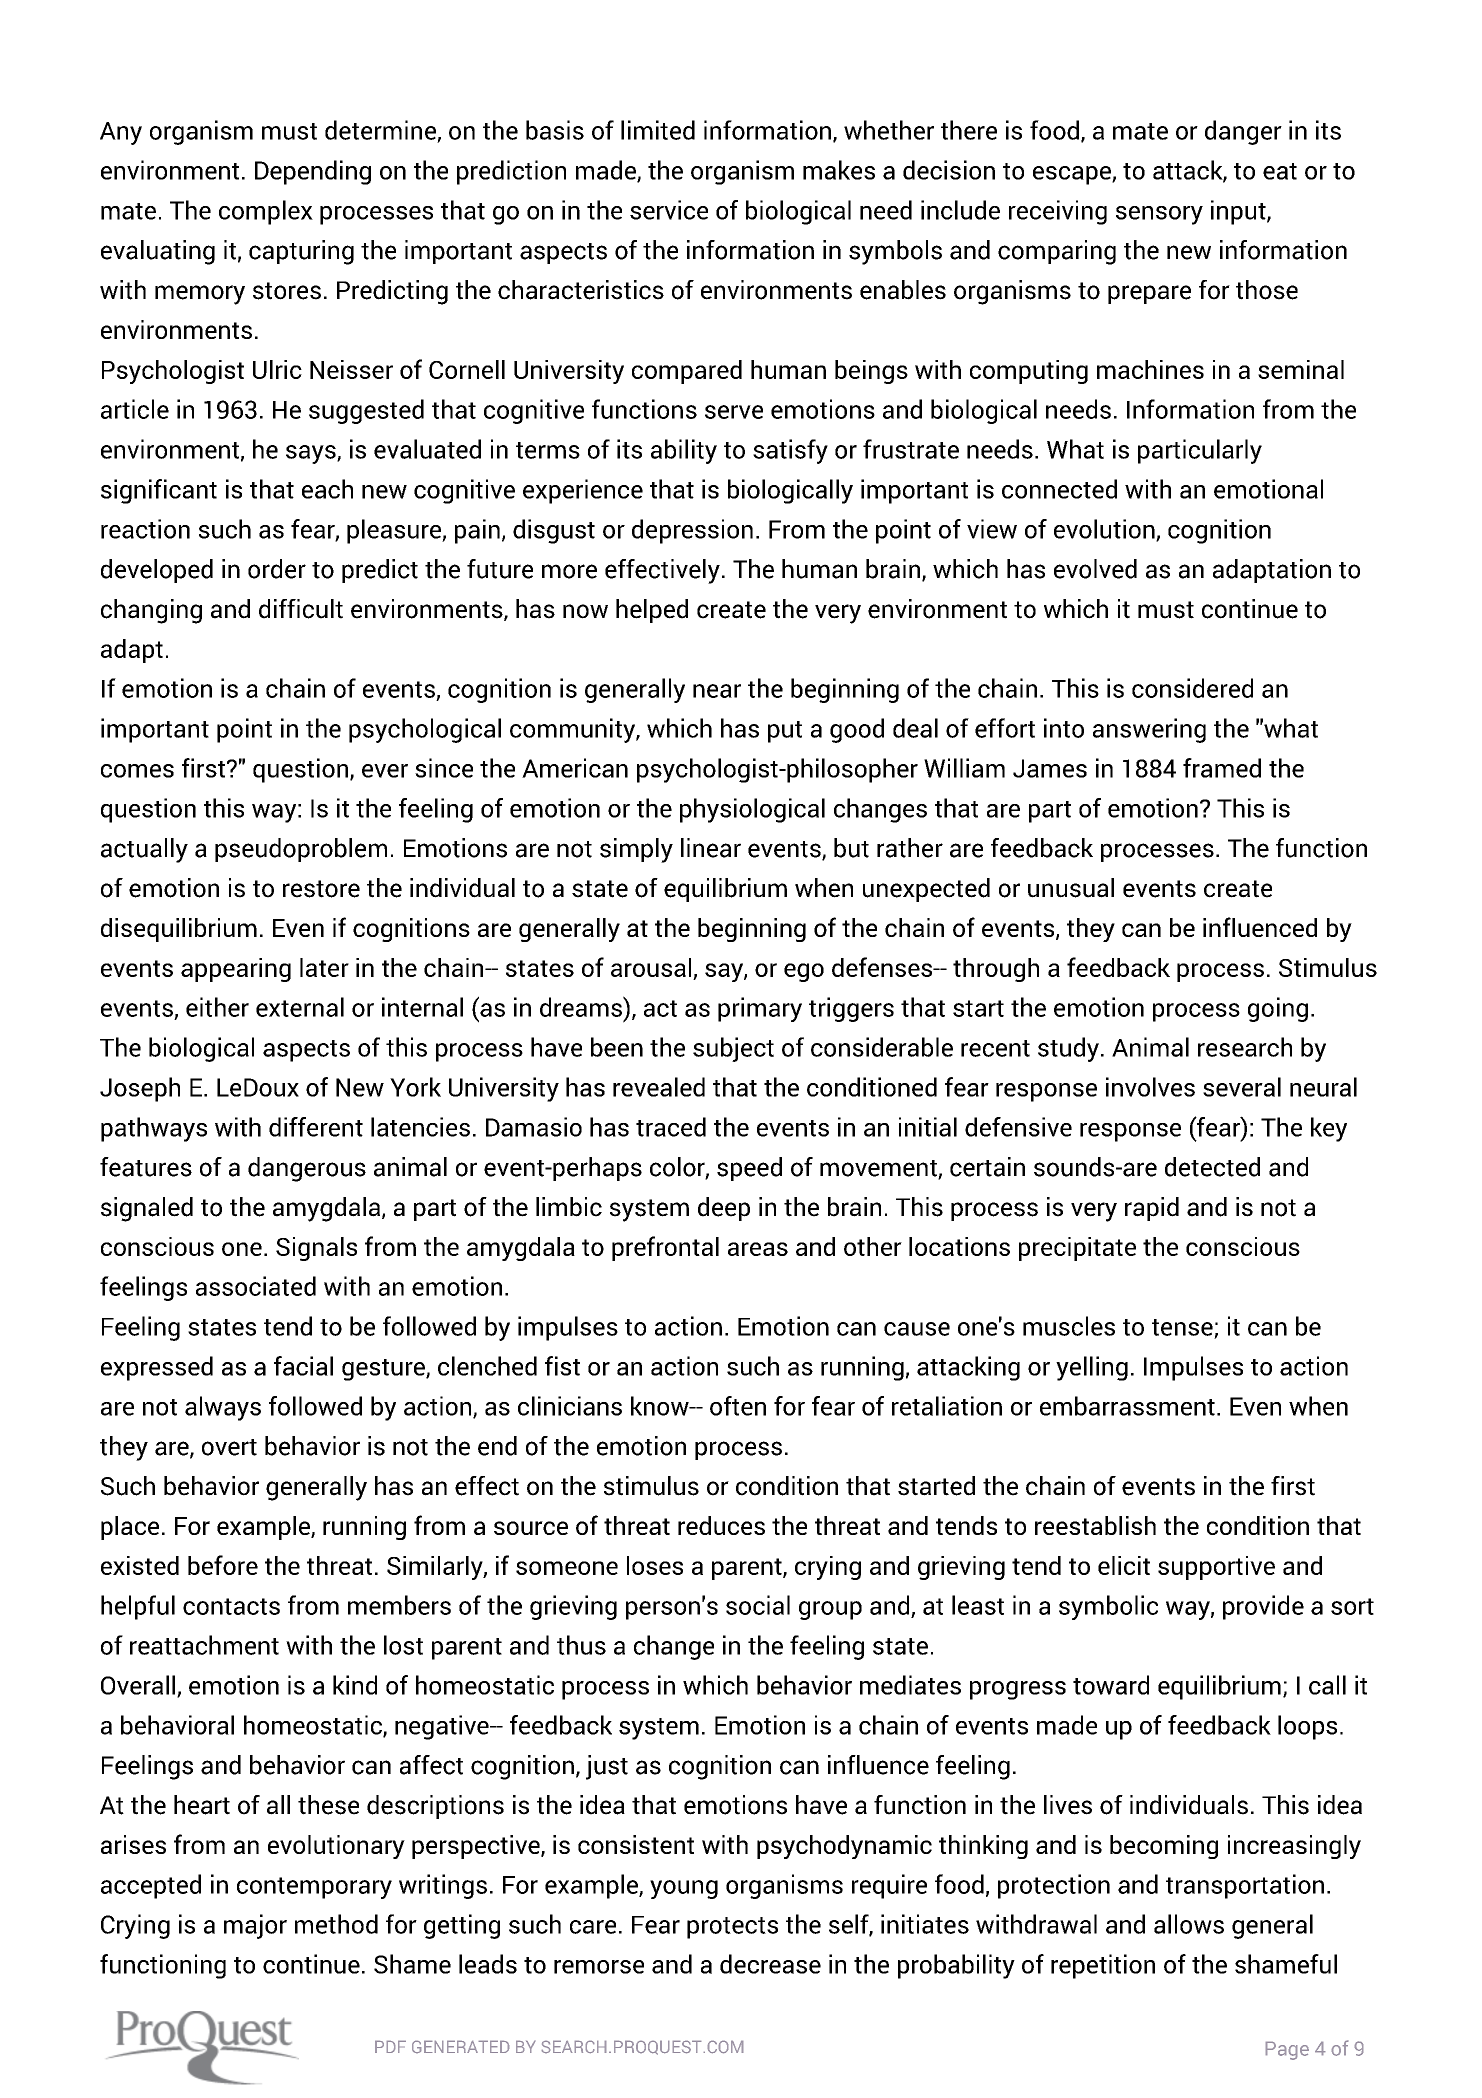 The image size is (1482, 2098). I want to click on unusual, so click(1071, 888).
